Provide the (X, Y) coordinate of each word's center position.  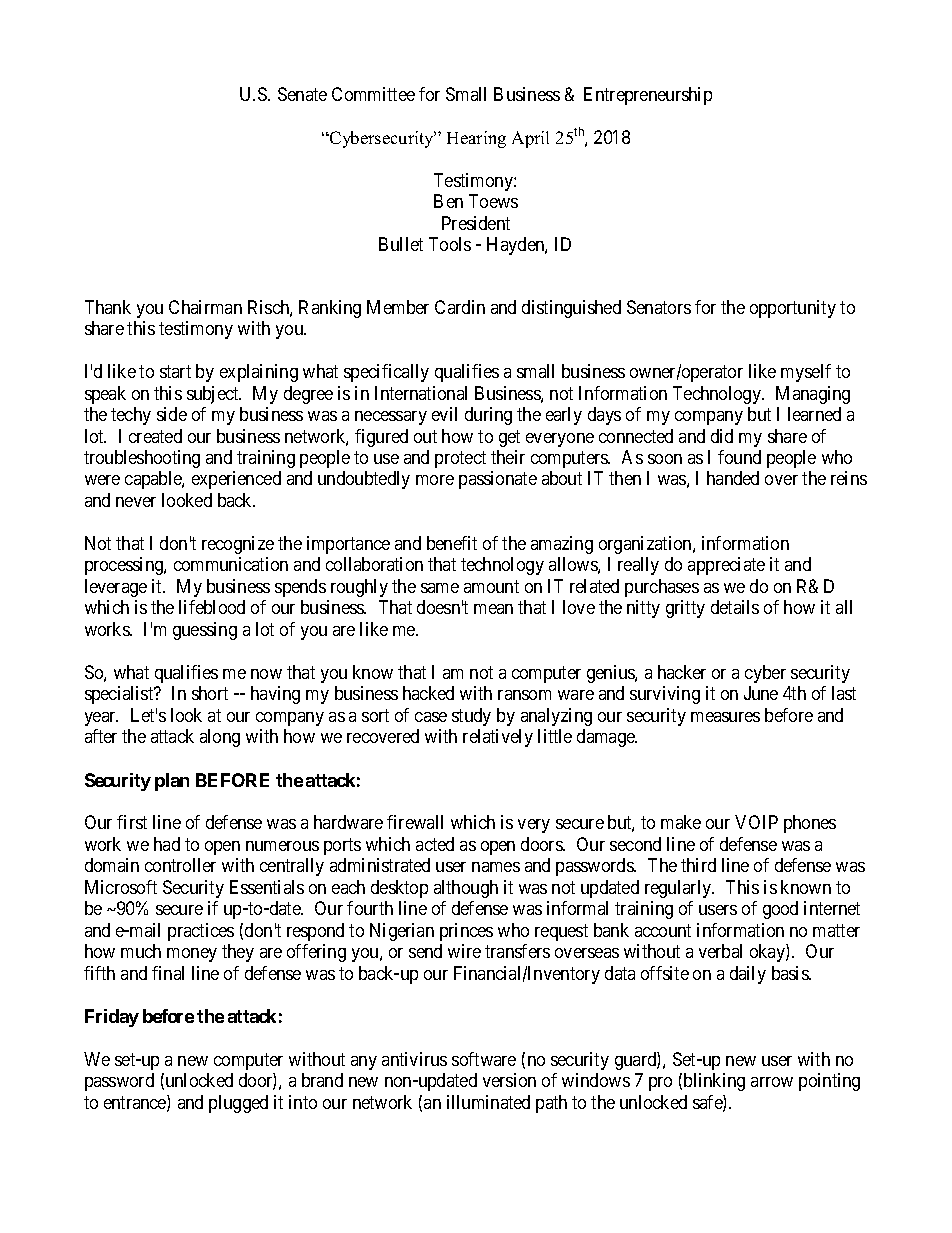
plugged (238, 1104)
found (739, 457)
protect (460, 459)
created (155, 436)
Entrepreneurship (648, 96)
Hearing (476, 139)
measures (725, 717)
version (509, 1080)
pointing (829, 1082)
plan (172, 782)
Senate (302, 94)
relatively (498, 738)
